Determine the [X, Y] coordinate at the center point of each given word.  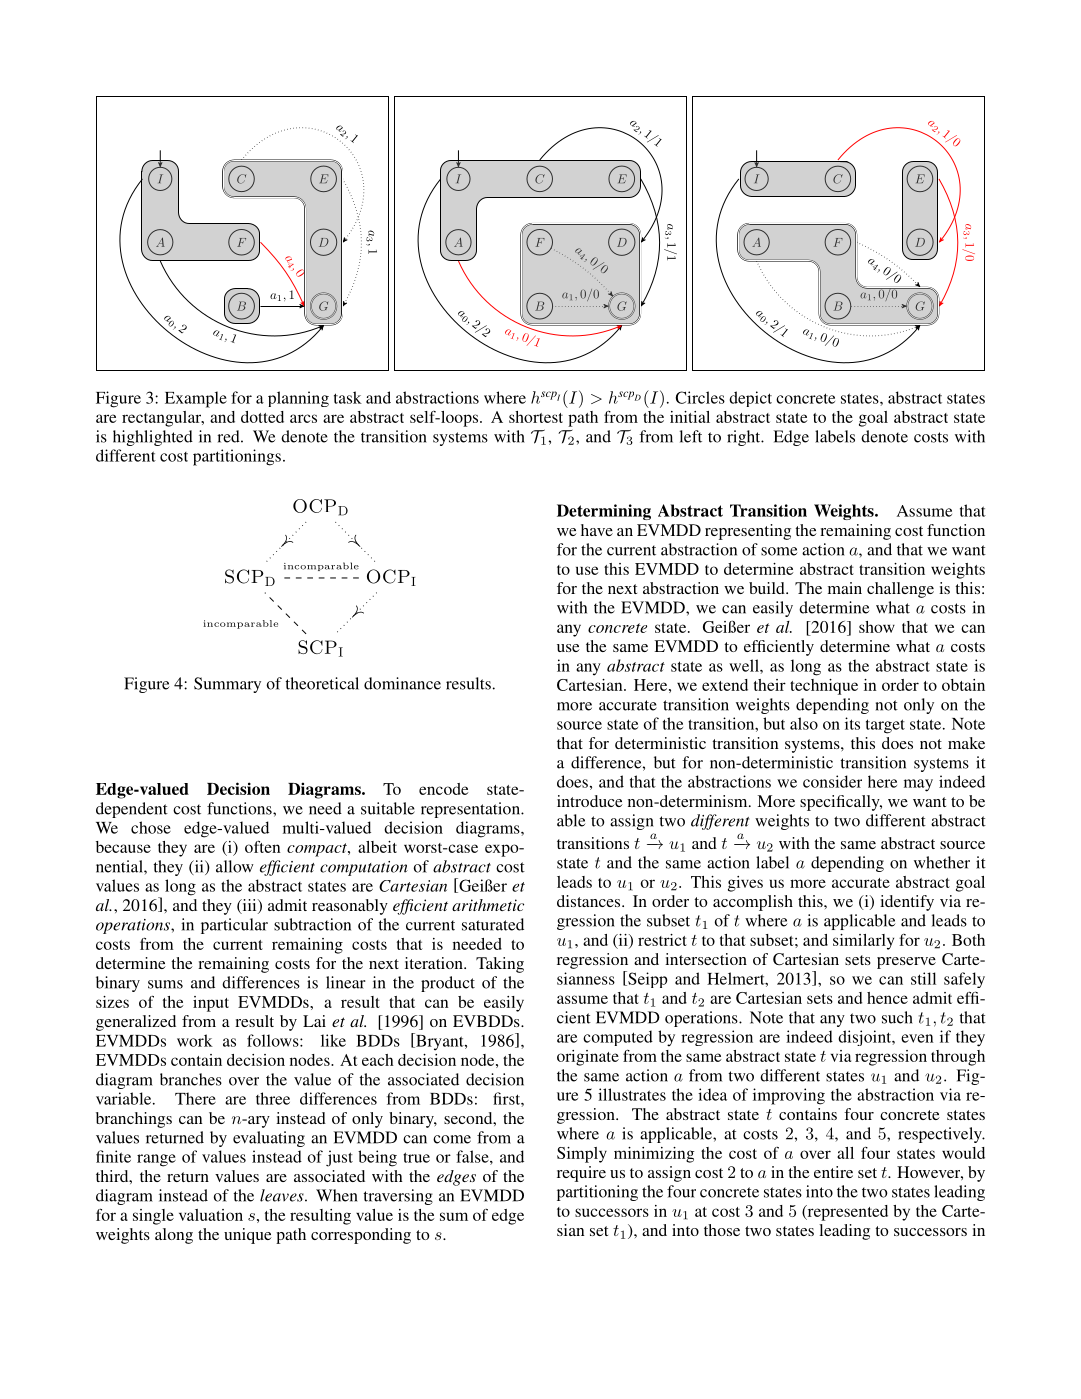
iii [249, 906]
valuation [211, 1215]
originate [588, 1058]
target [885, 726]
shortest [536, 417]
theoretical [322, 683]
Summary [227, 685]
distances [590, 901]
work [195, 1040]
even [917, 1038]
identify [907, 903]
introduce [590, 801]
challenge [900, 590]
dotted [262, 417]
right [745, 438]
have [597, 530]
